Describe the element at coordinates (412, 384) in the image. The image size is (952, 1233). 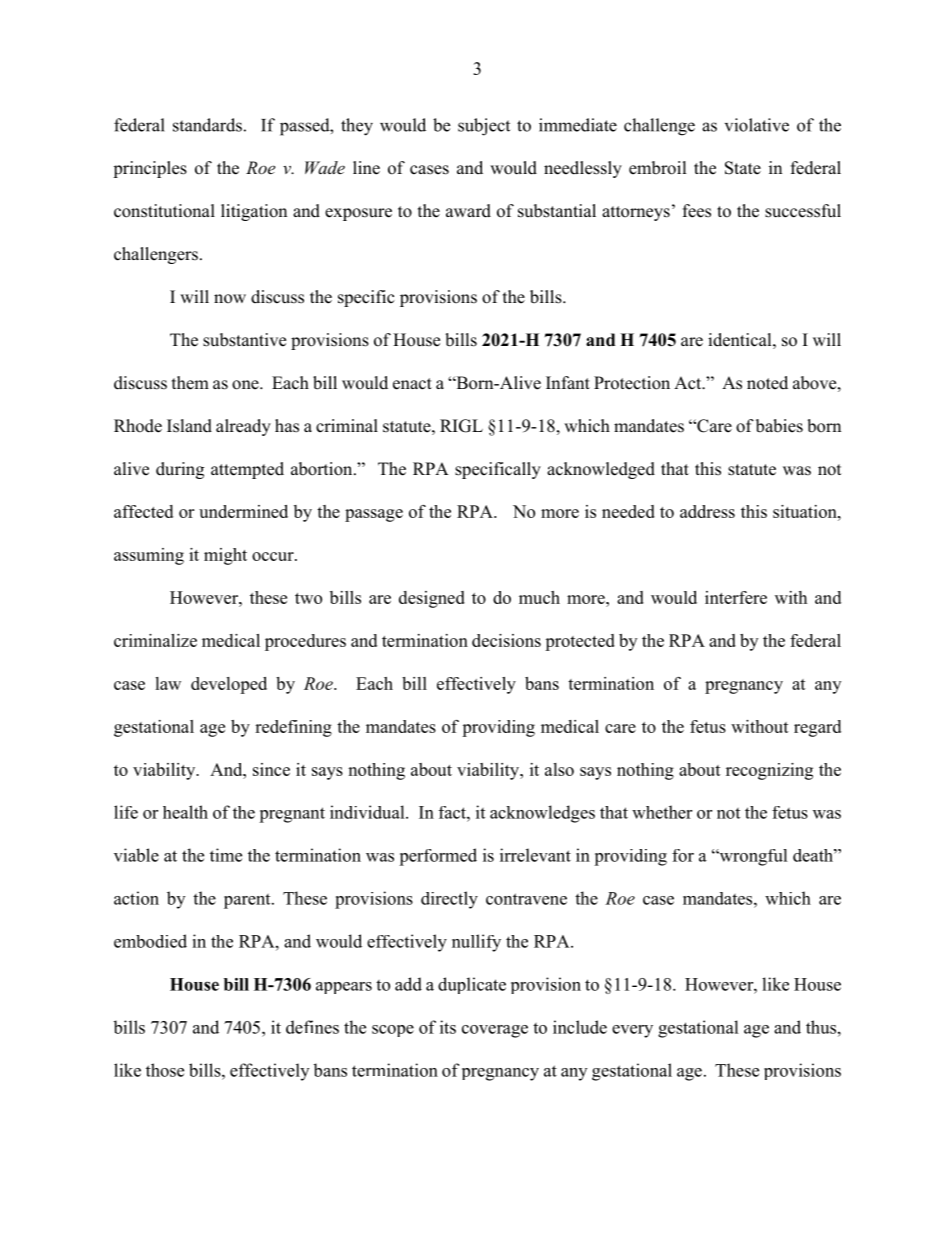
I see `enact` at that location.
